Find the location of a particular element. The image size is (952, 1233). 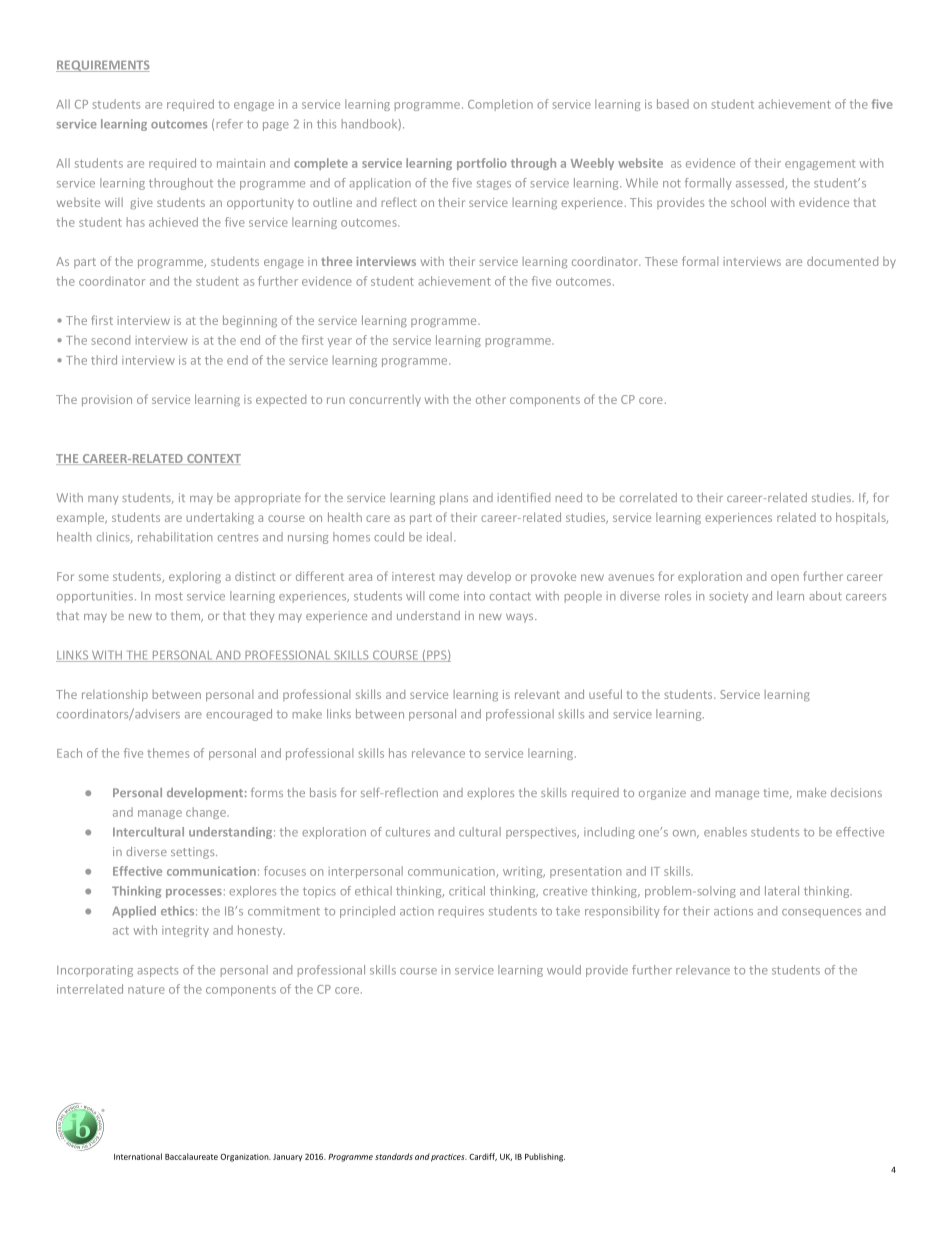

practices is located at coordinates (449, 1157).
